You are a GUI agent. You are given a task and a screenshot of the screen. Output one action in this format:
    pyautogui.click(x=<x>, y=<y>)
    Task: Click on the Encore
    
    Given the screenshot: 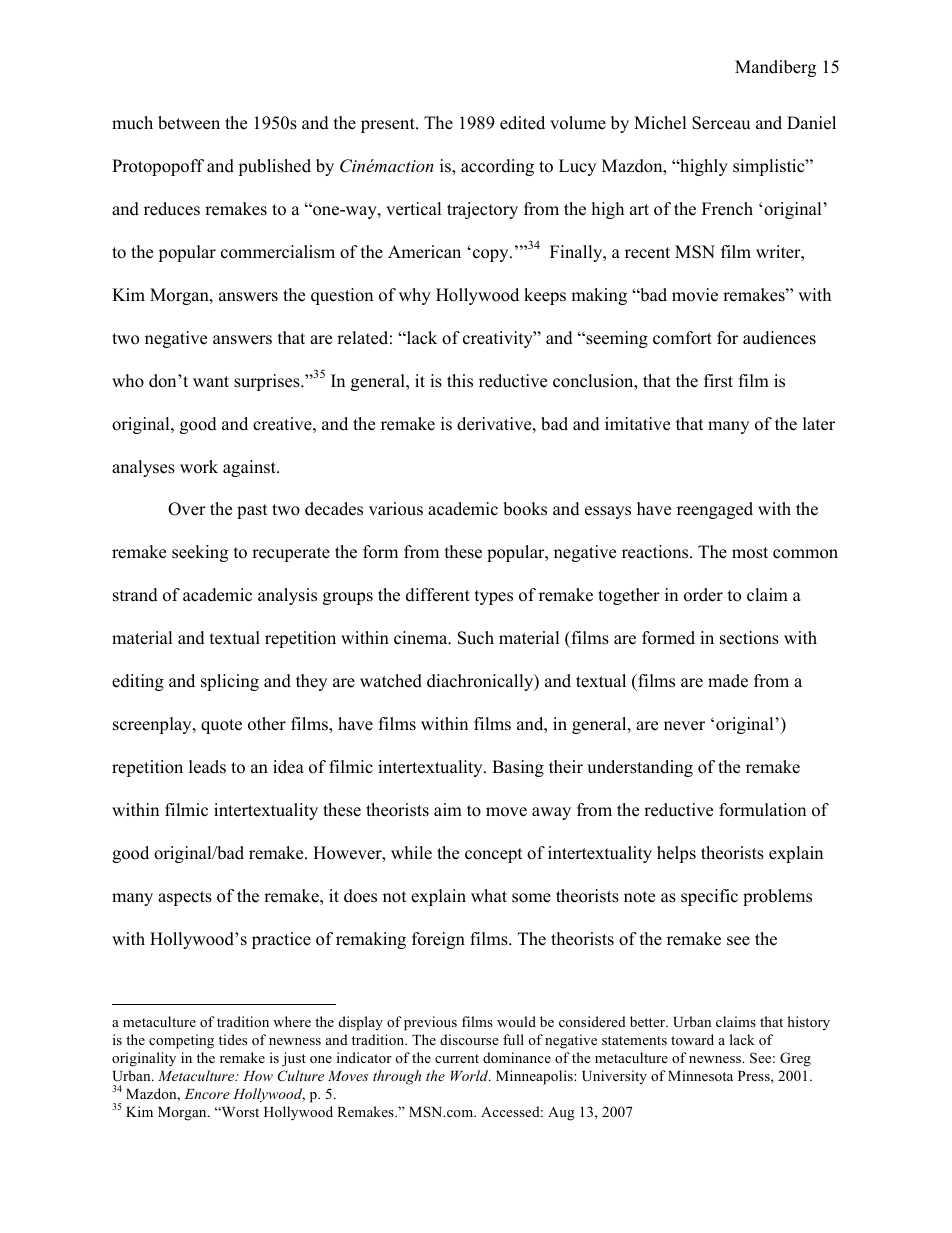 What is the action you would take?
    pyautogui.click(x=207, y=1094)
